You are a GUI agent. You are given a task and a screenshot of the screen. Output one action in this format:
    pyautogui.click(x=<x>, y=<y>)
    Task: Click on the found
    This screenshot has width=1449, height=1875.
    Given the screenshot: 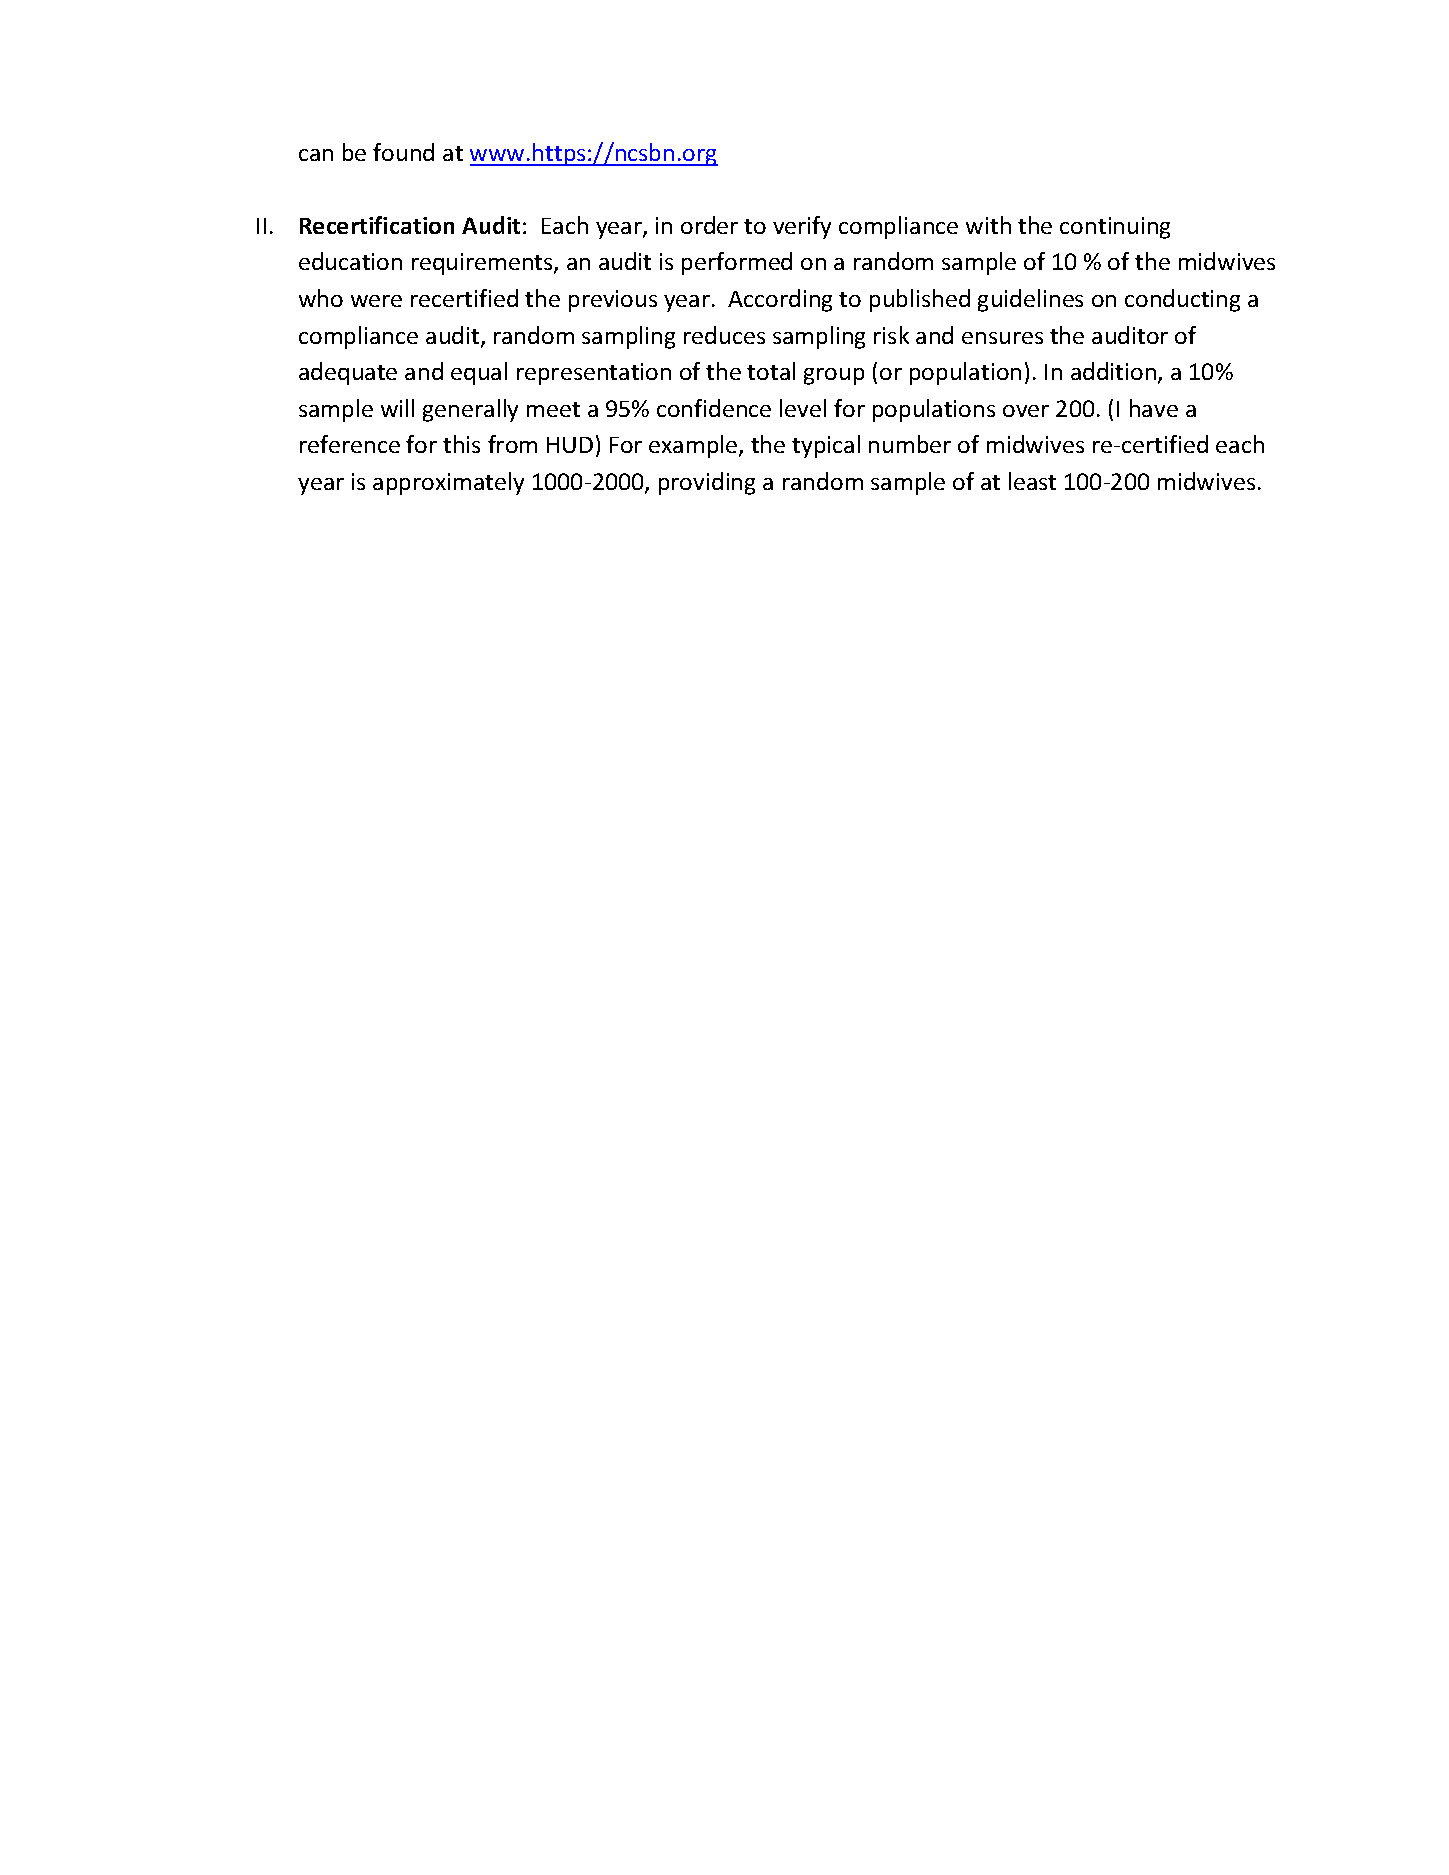 What is the action you would take?
    pyautogui.click(x=403, y=152)
